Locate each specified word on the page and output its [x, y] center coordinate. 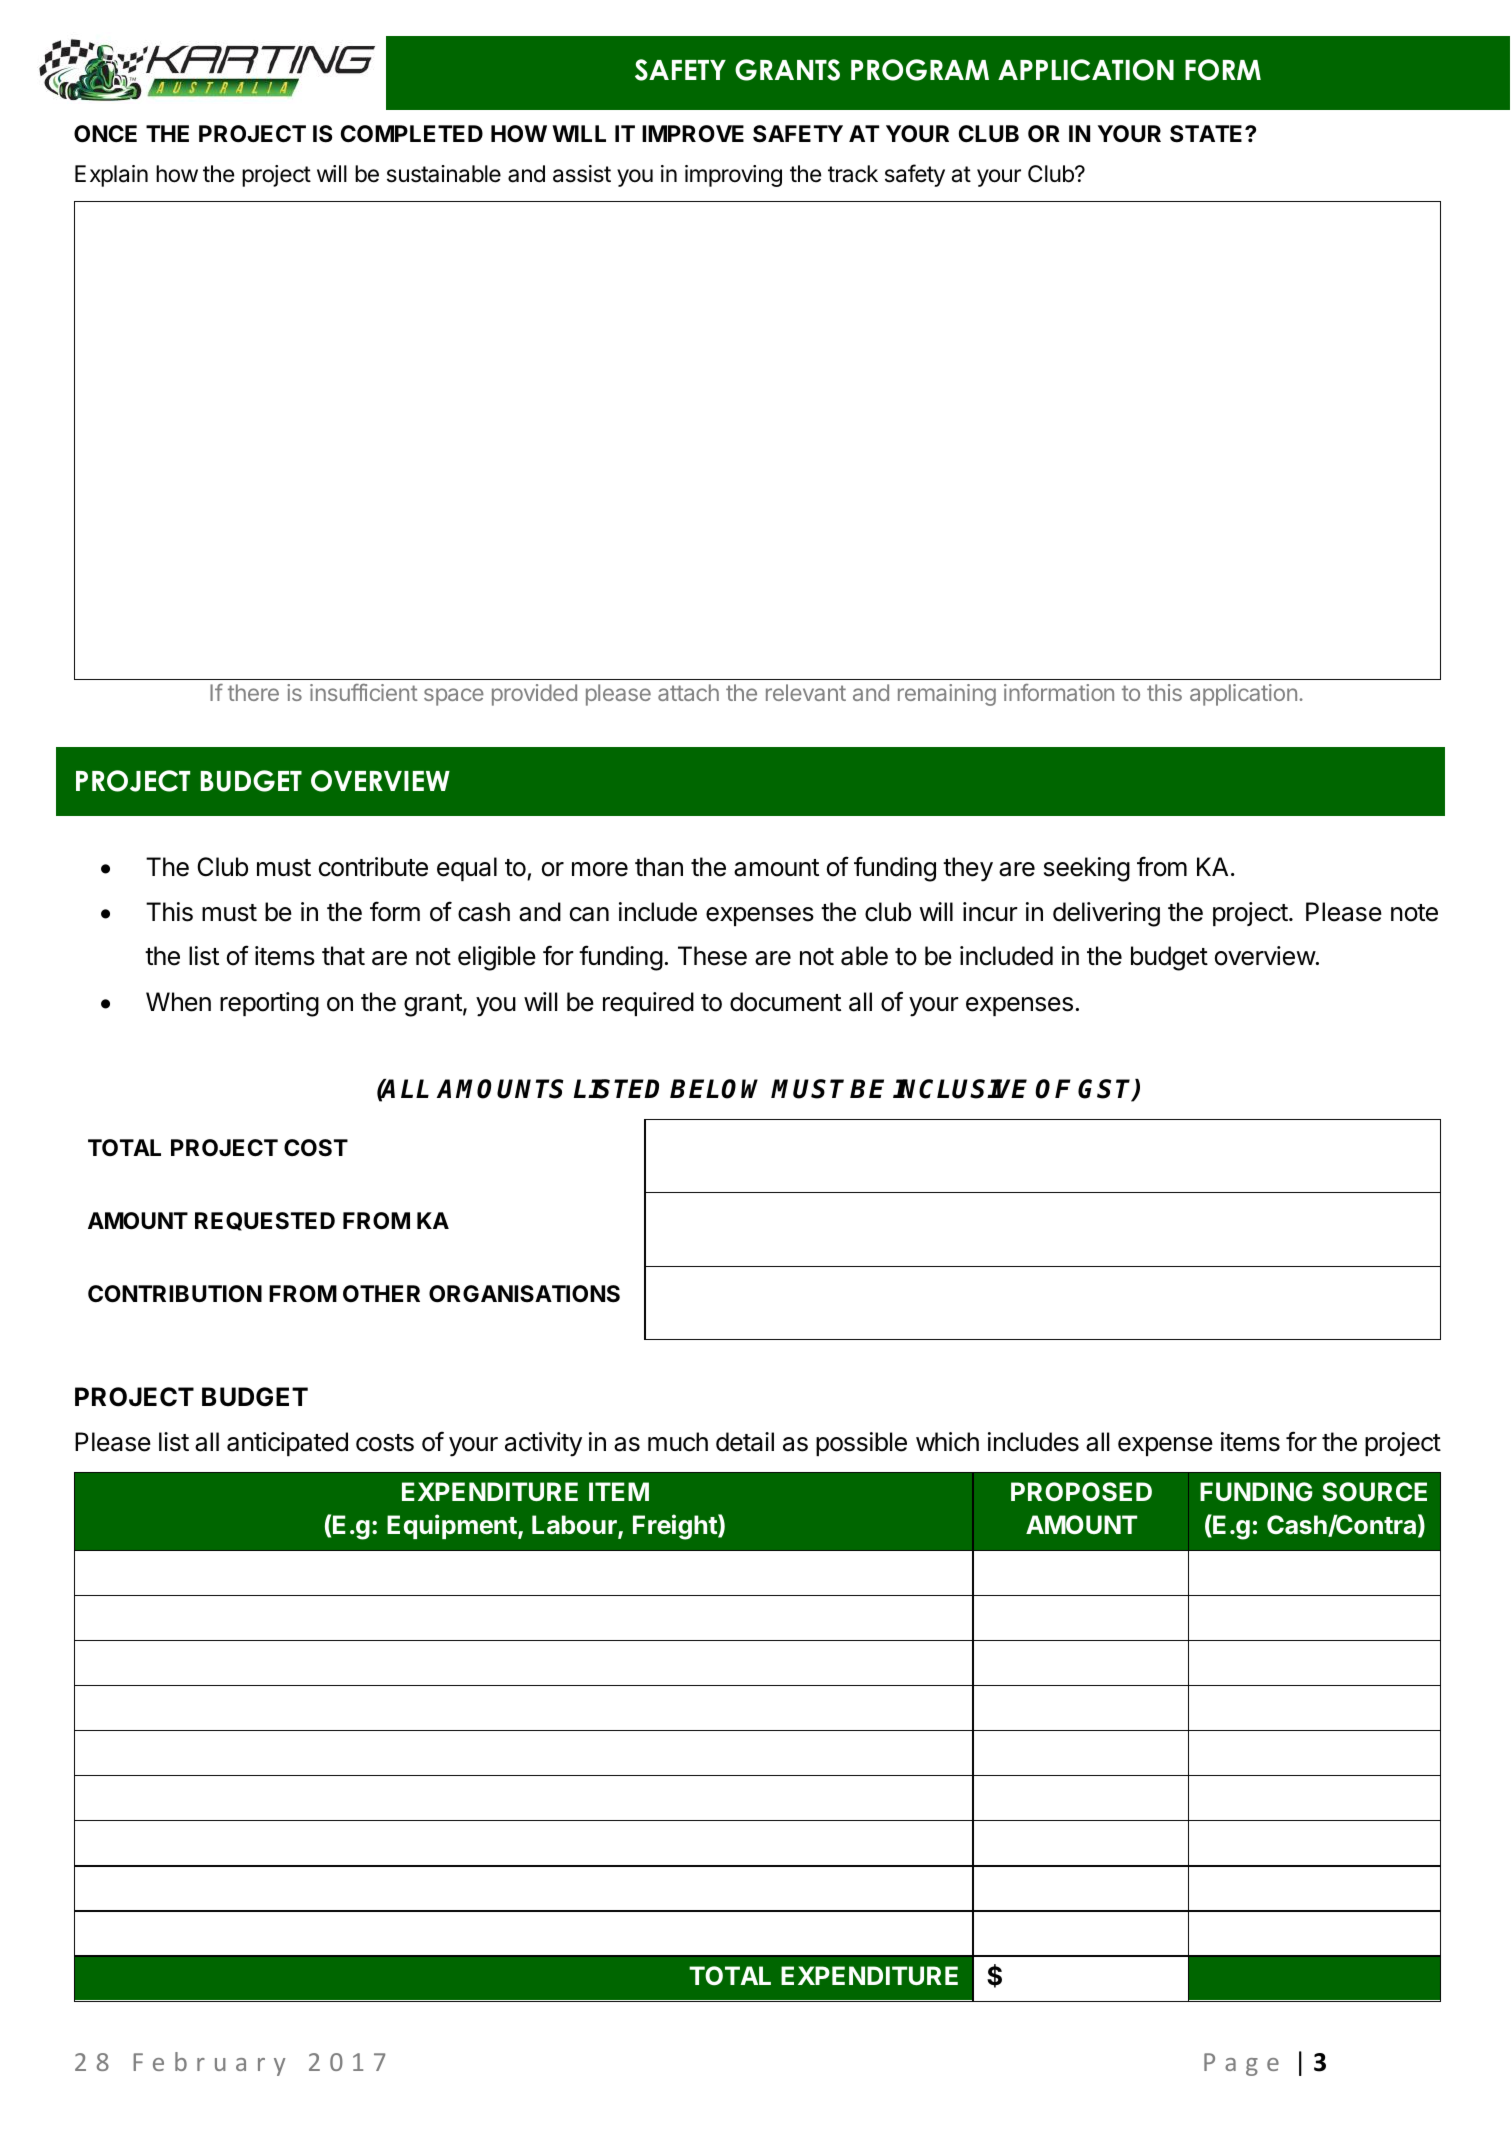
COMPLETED [412, 133]
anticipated [287, 1444]
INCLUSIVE [960, 1089]
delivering [1106, 914]
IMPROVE [693, 134]
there [253, 692]
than [659, 867]
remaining [947, 695]
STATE [1208, 134]
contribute [373, 867]
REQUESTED [265, 1221]
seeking [1087, 869]
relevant [806, 692]
